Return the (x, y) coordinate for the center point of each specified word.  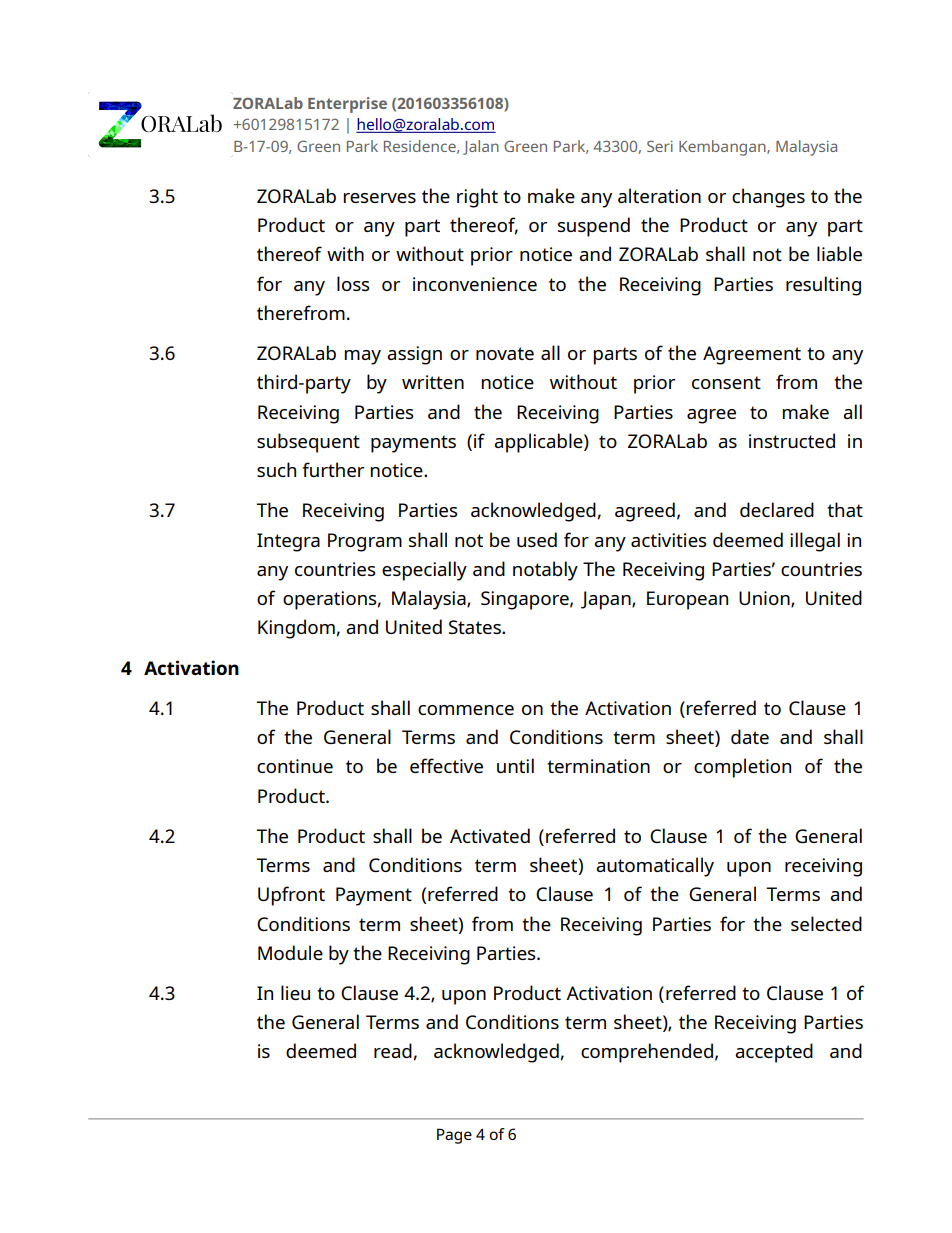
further (333, 469)
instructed (792, 440)
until (515, 765)
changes (768, 198)
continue (295, 766)
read (393, 1050)
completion (742, 768)
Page (454, 1136)
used (537, 539)
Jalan (481, 147)
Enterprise (347, 105)
